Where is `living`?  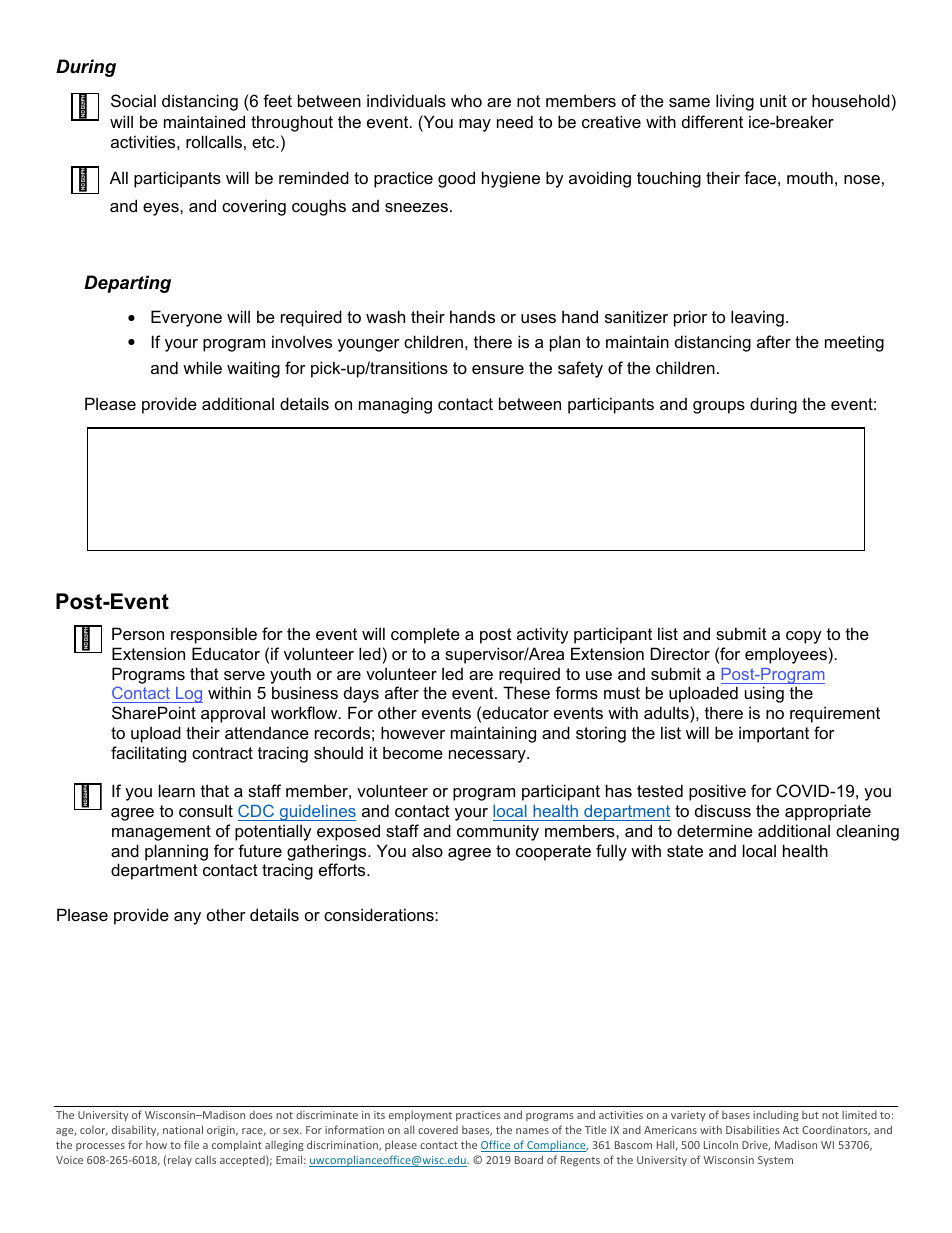 living is located at coordinates (735, 102).
